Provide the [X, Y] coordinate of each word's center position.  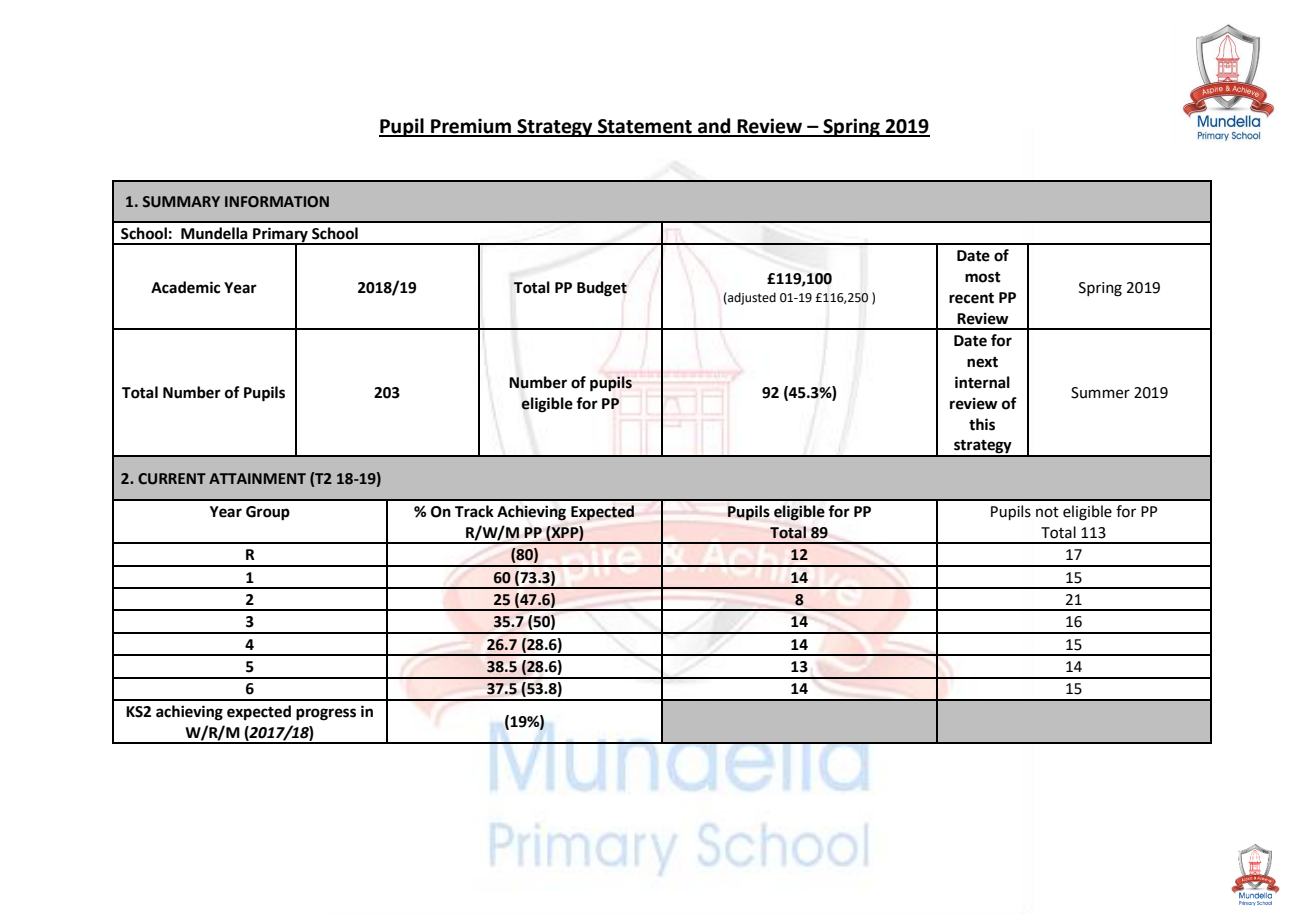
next [982, 362]
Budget [602, 289]
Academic [185, 287]
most [983, 277]
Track [474, 511]
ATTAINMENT [257, 478]
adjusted [751, 298]
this [982, 424]
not [1047, 512]
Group [268, 513]
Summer [1100, 393]
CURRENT [172, 479]
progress [326, 714]
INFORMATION [277, 202]
